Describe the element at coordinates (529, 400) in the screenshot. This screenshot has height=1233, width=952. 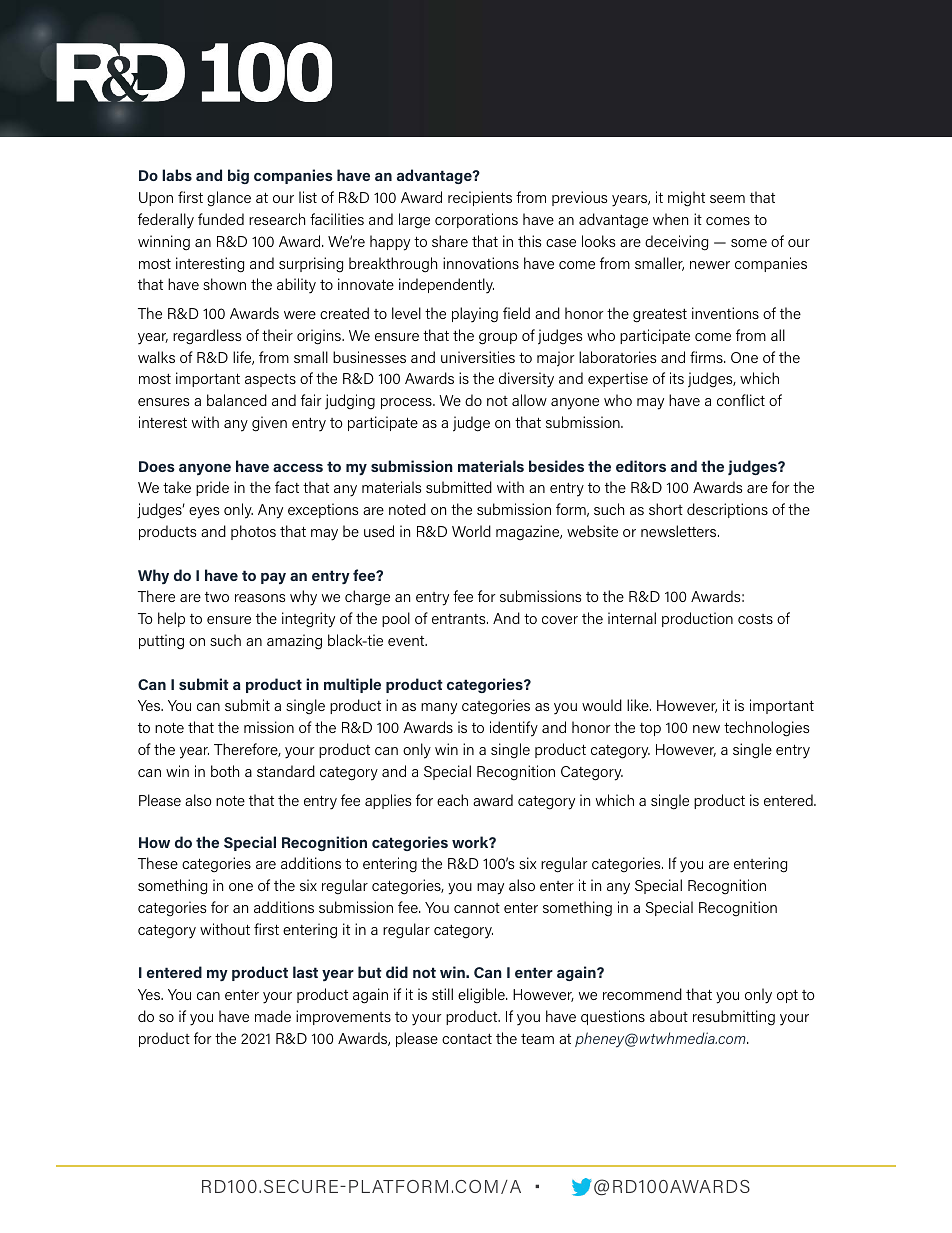
I see `allow` at that location.
